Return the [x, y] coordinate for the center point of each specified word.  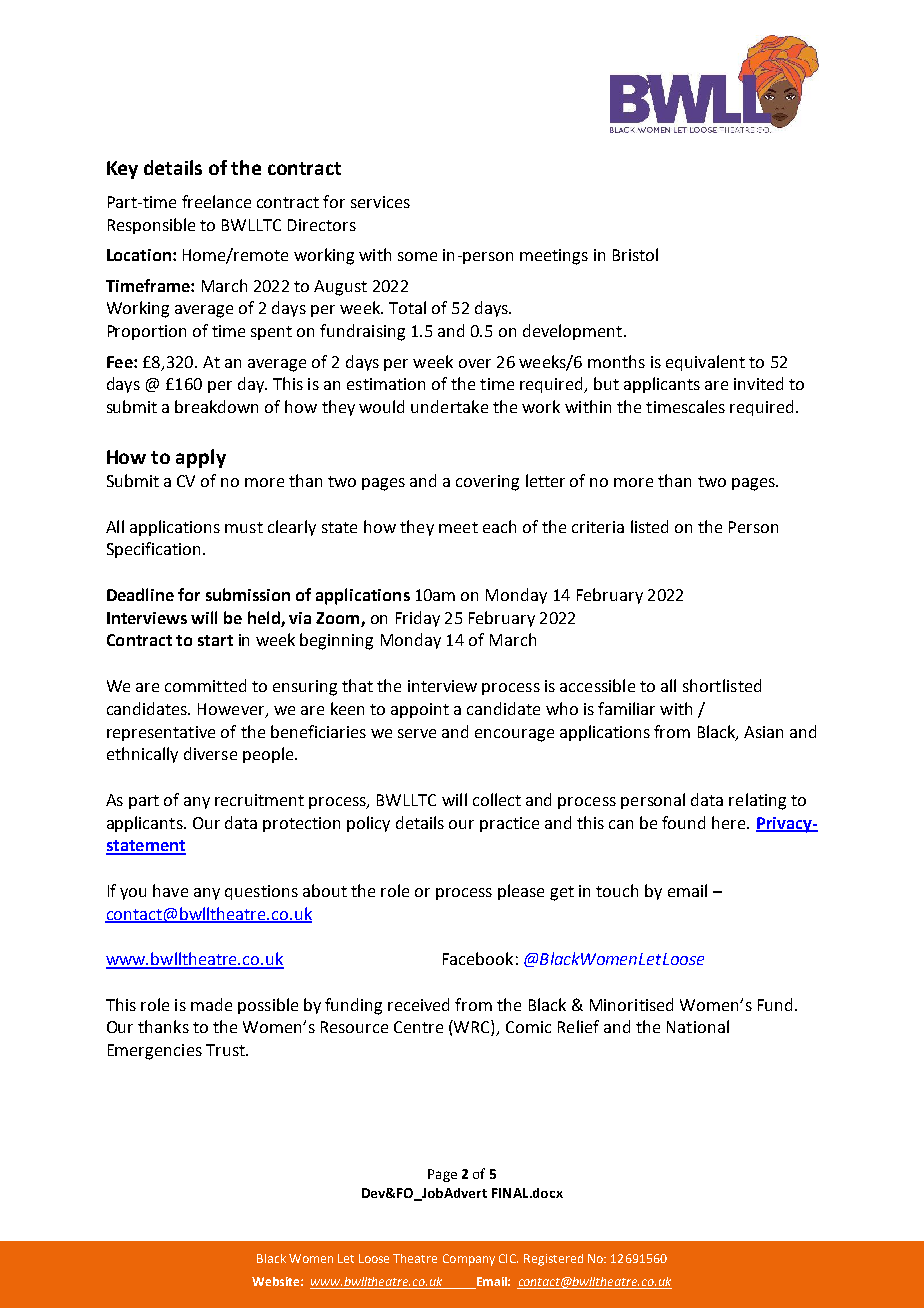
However [232, 710]
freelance [216, 201]
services [380, 202]
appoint [420, 710]
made [211, 1004]
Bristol [635, 254]
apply [201, 458]
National [698, 1026]
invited [758, 383]
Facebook [478, 958]
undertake [449, 406]
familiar [626, 708]
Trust [226, 1050]
